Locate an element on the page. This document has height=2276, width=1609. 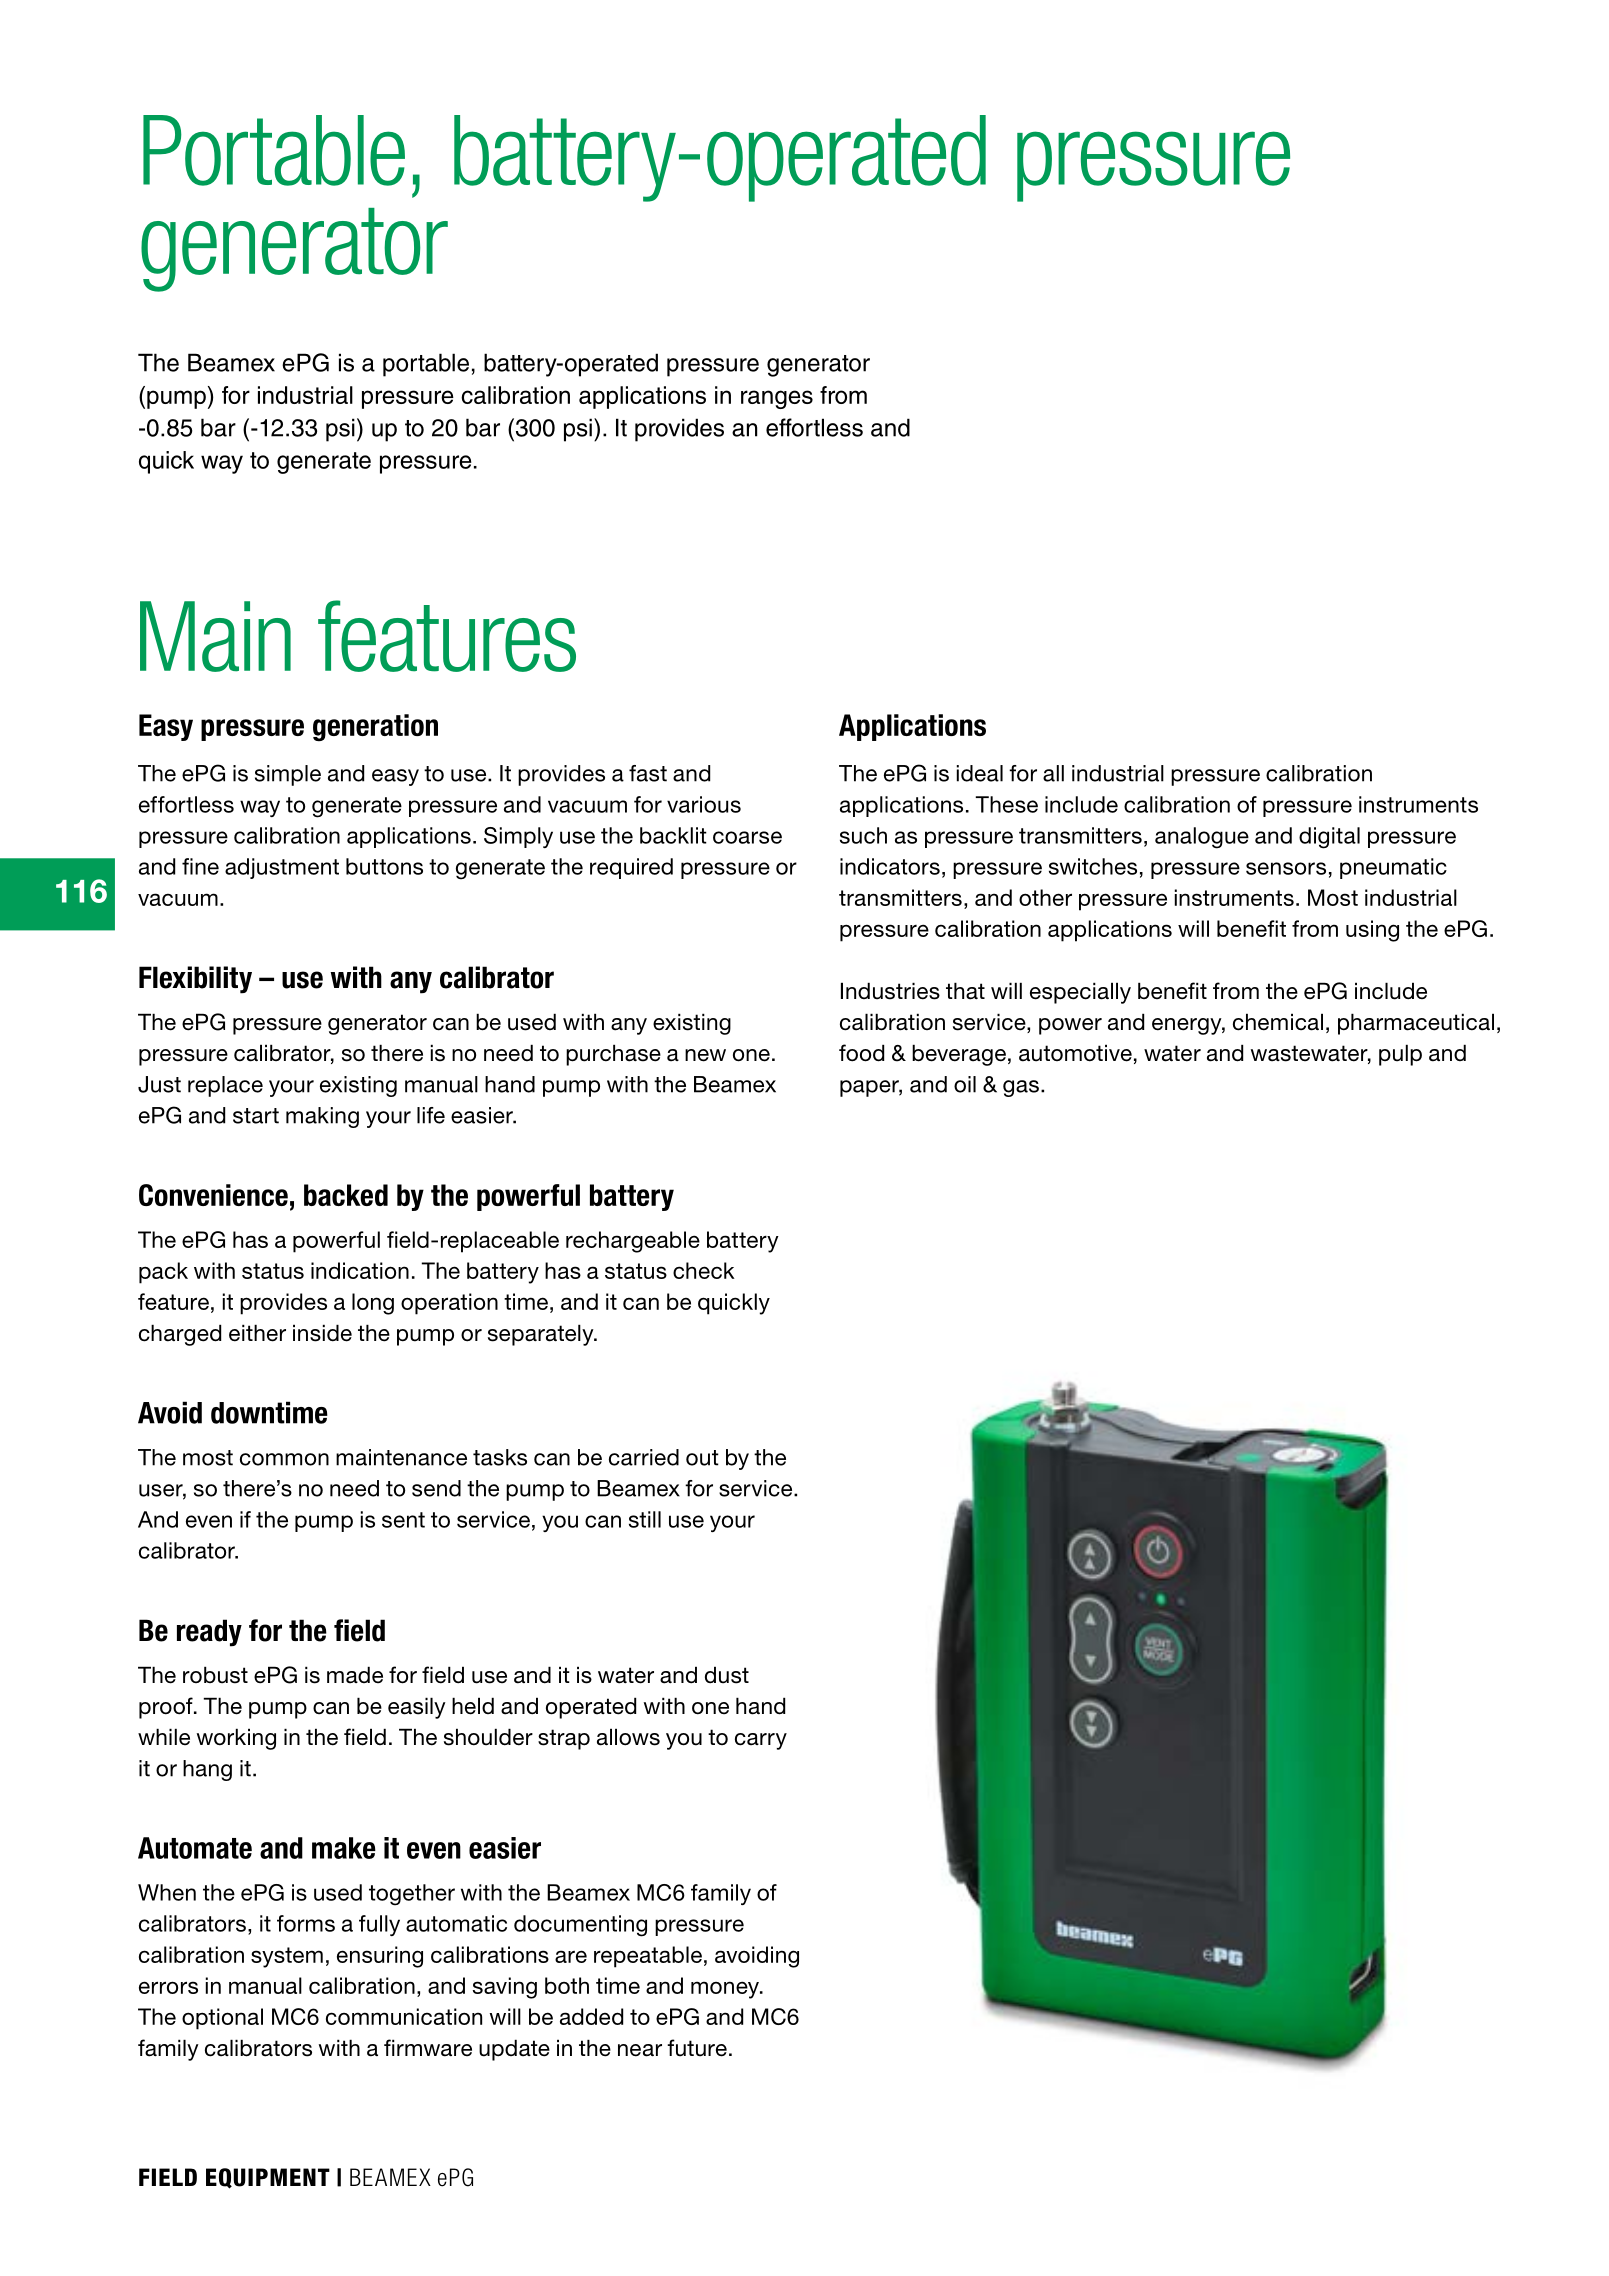
generation is located at coordinates (375, 727).
